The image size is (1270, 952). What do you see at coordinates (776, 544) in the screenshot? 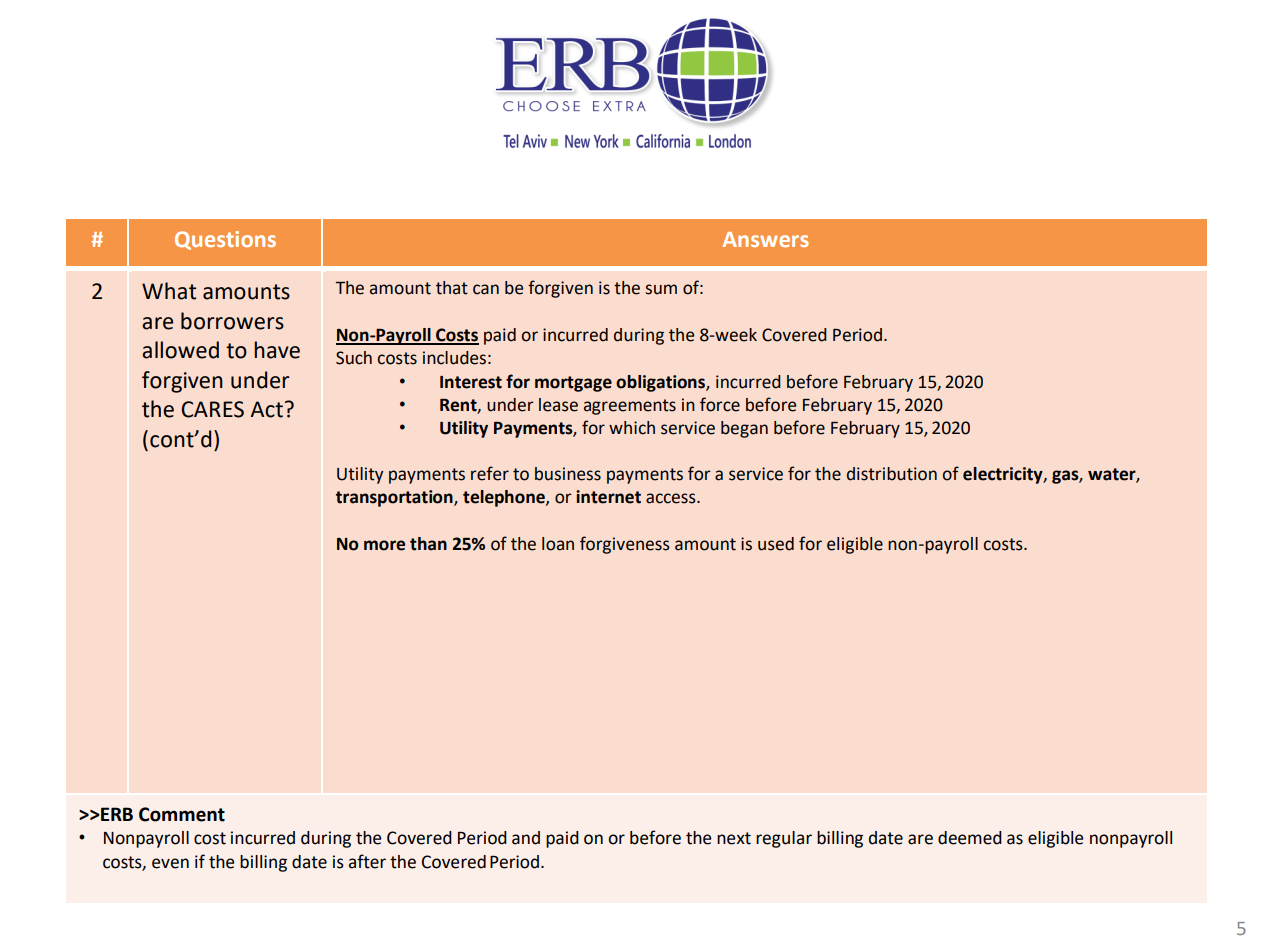
I see `used` at bounding box center [776, 544].
